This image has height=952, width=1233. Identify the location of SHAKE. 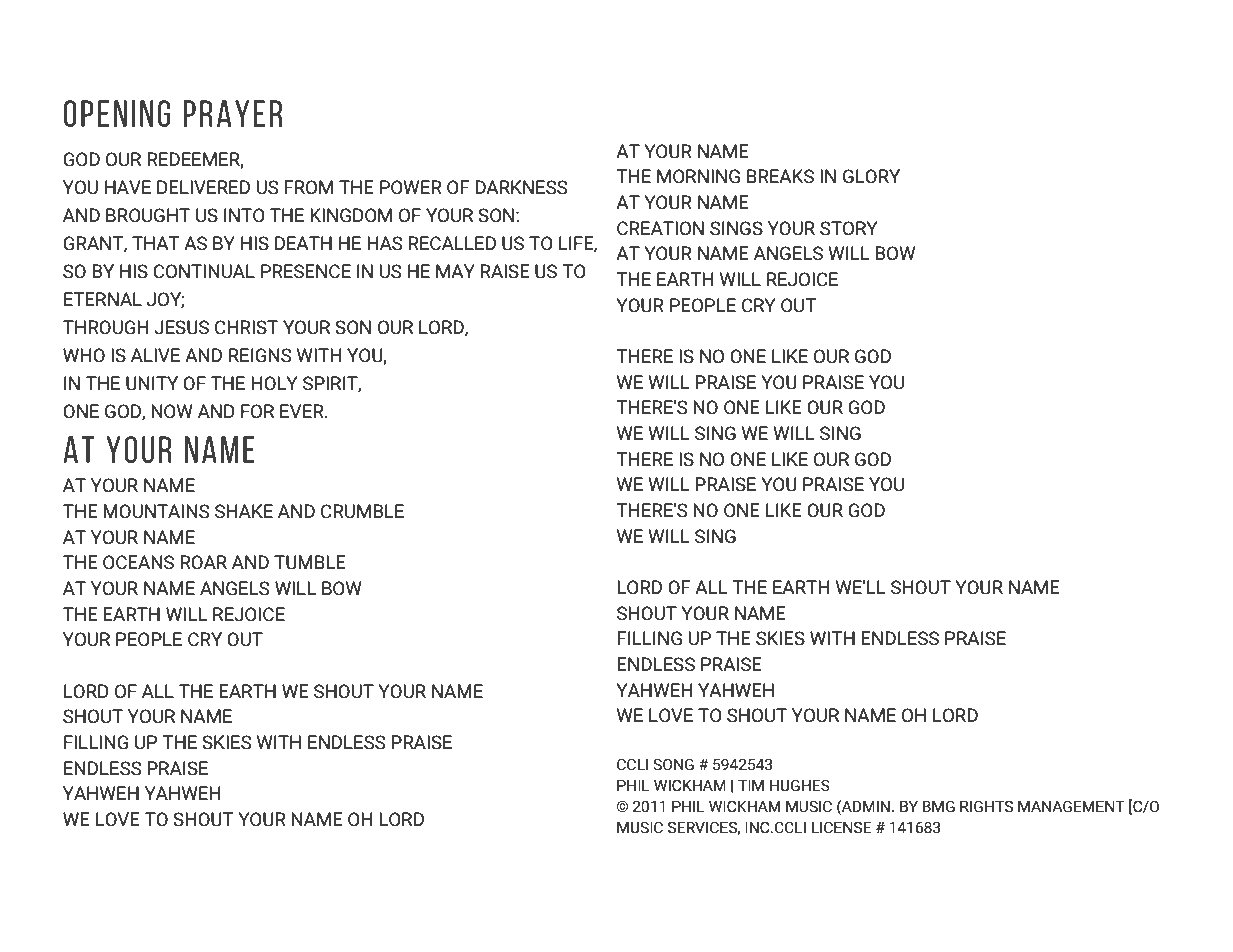
(244, 511).
